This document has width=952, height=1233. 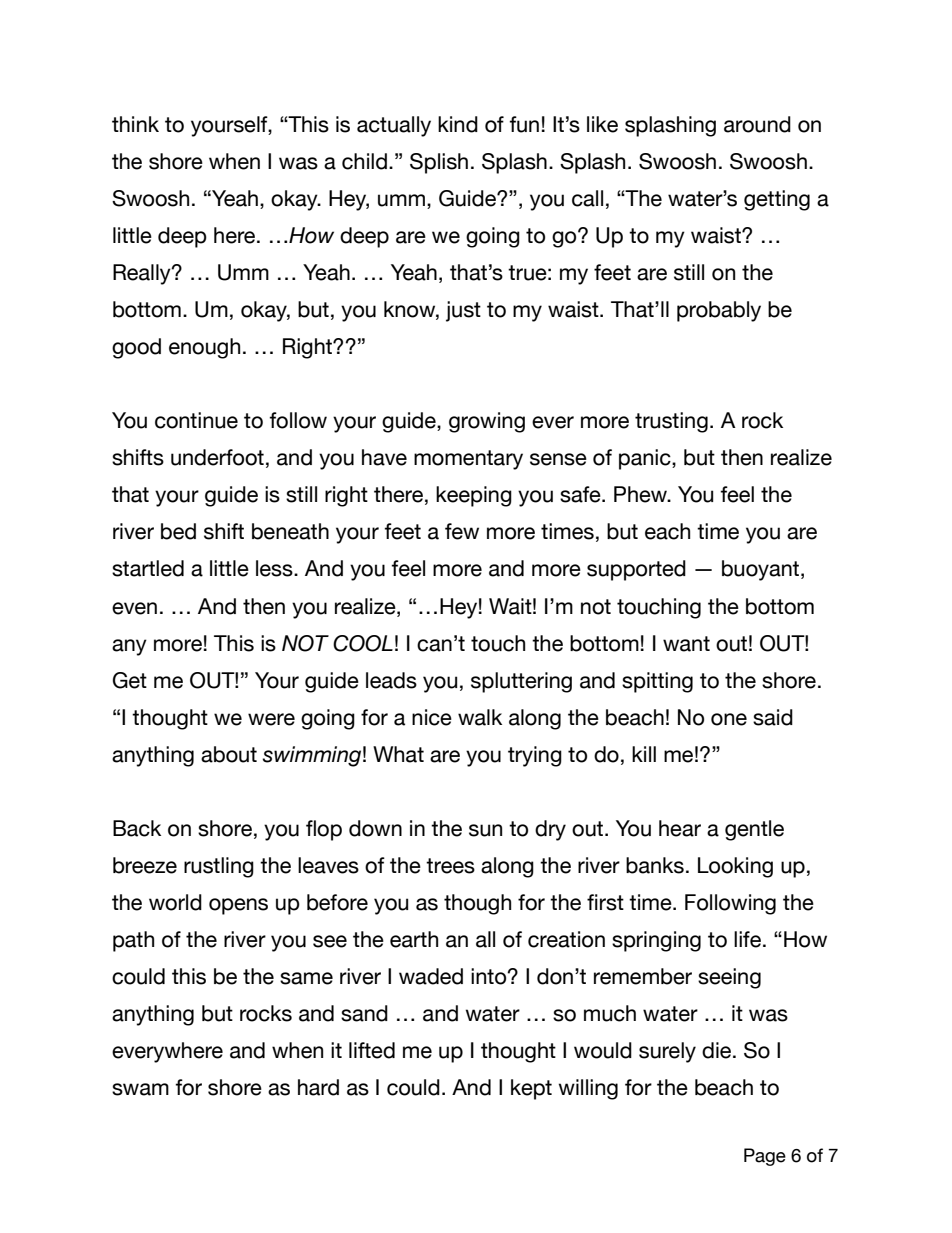 I want to click on sun, so click(x=485, y=830).
